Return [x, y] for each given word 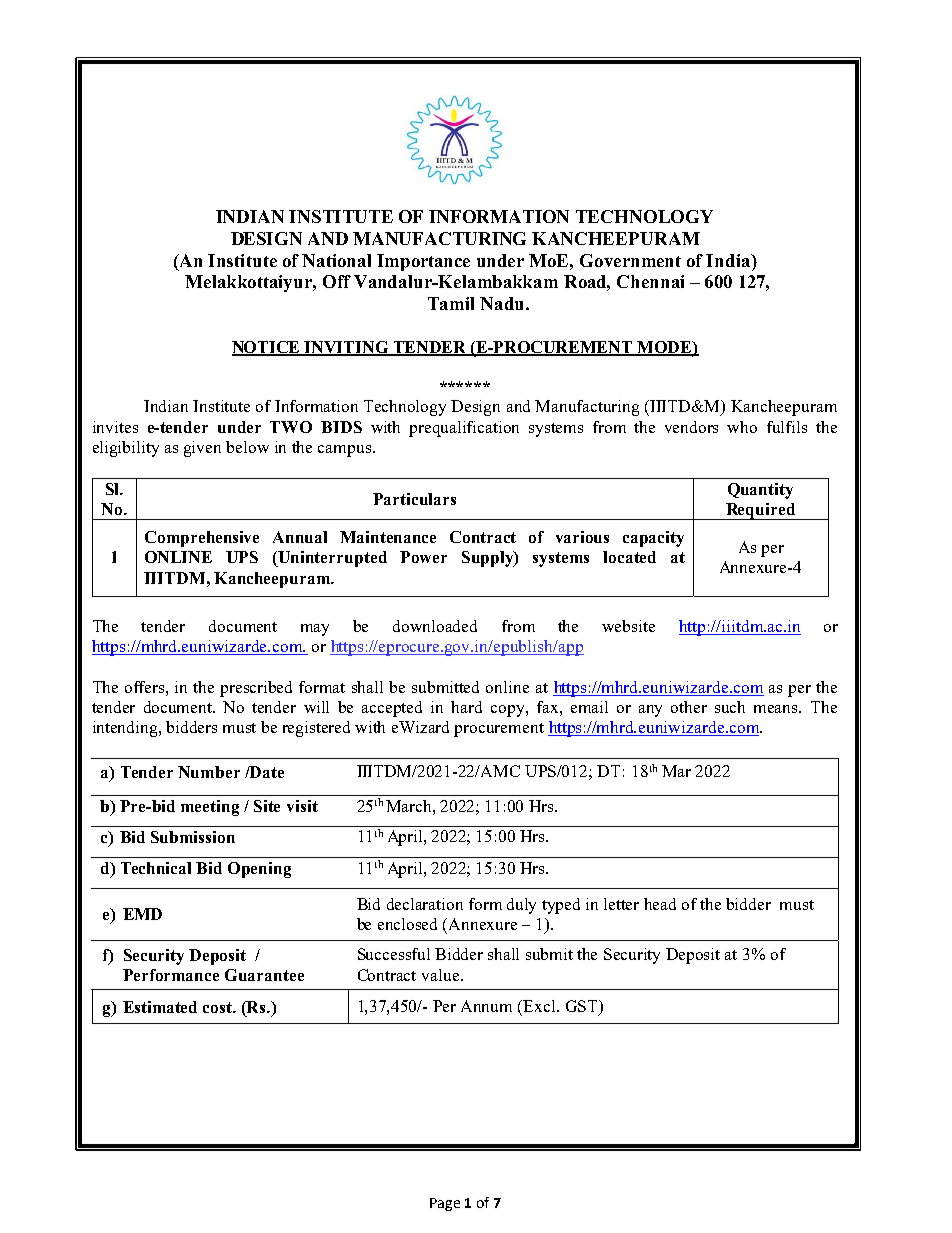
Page [445, 1204]
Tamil [451, 303]
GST [583, 1007]
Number [209, 772]
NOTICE [267, 348]
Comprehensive [202, 539]
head [660, 904]
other [689, 707]
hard [466, 707]
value [440, 975]
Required [760, 511]
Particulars [414, 499]
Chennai [650, 281]
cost [219, 1007]
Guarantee [264, 975]
